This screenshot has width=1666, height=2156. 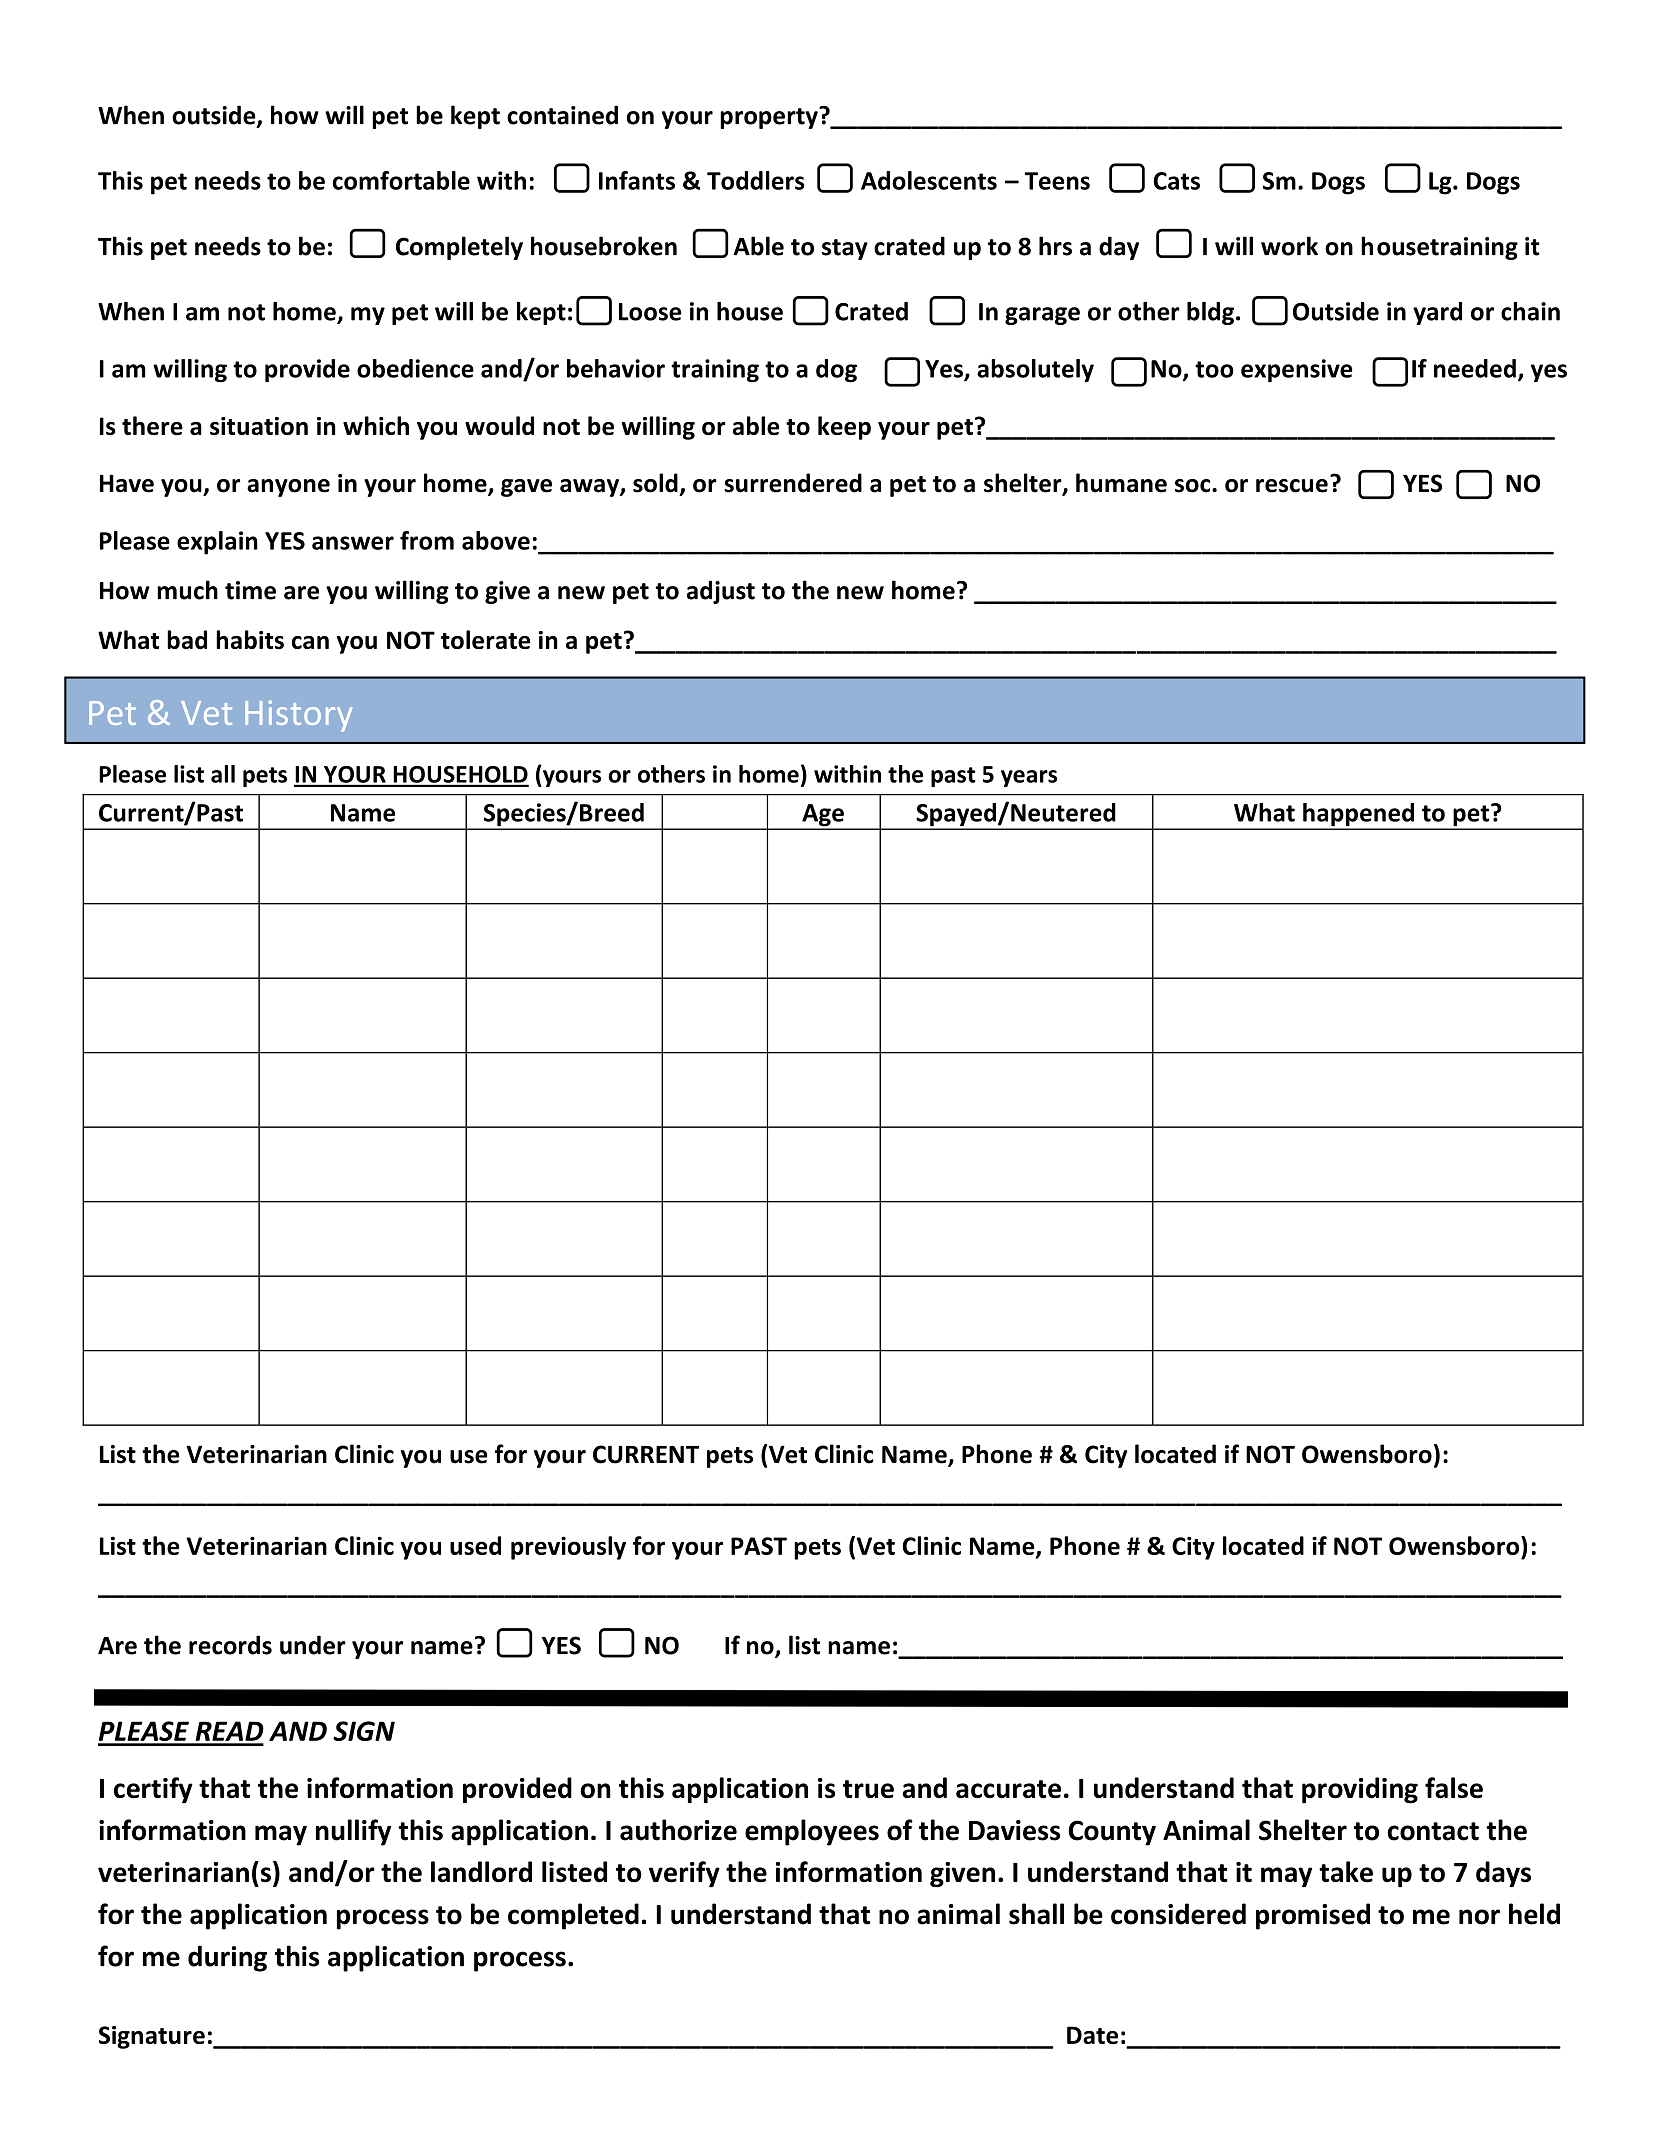 I want to click on during, so click(x=227, y=1958).
